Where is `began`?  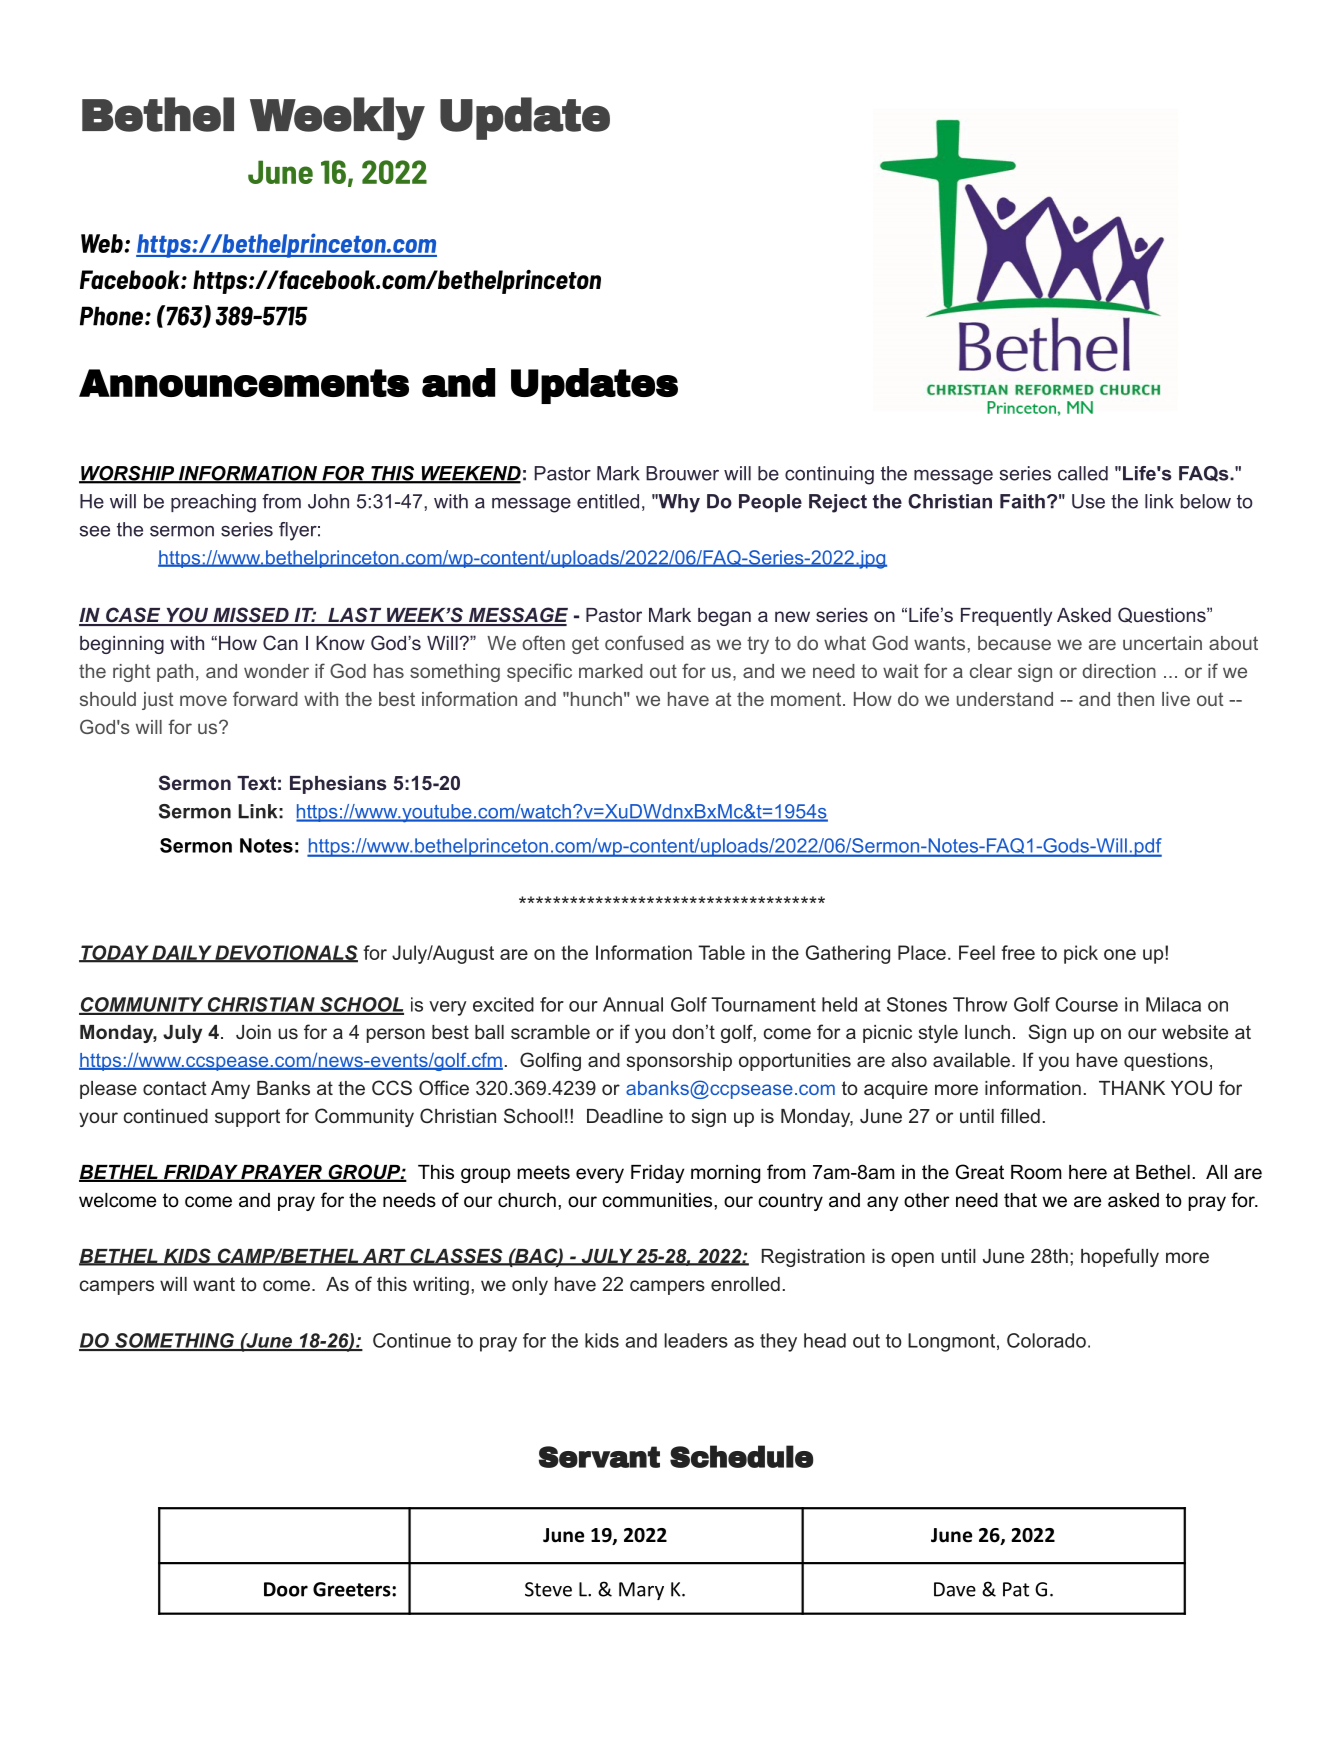
began is located at coordinates (724, 617).
